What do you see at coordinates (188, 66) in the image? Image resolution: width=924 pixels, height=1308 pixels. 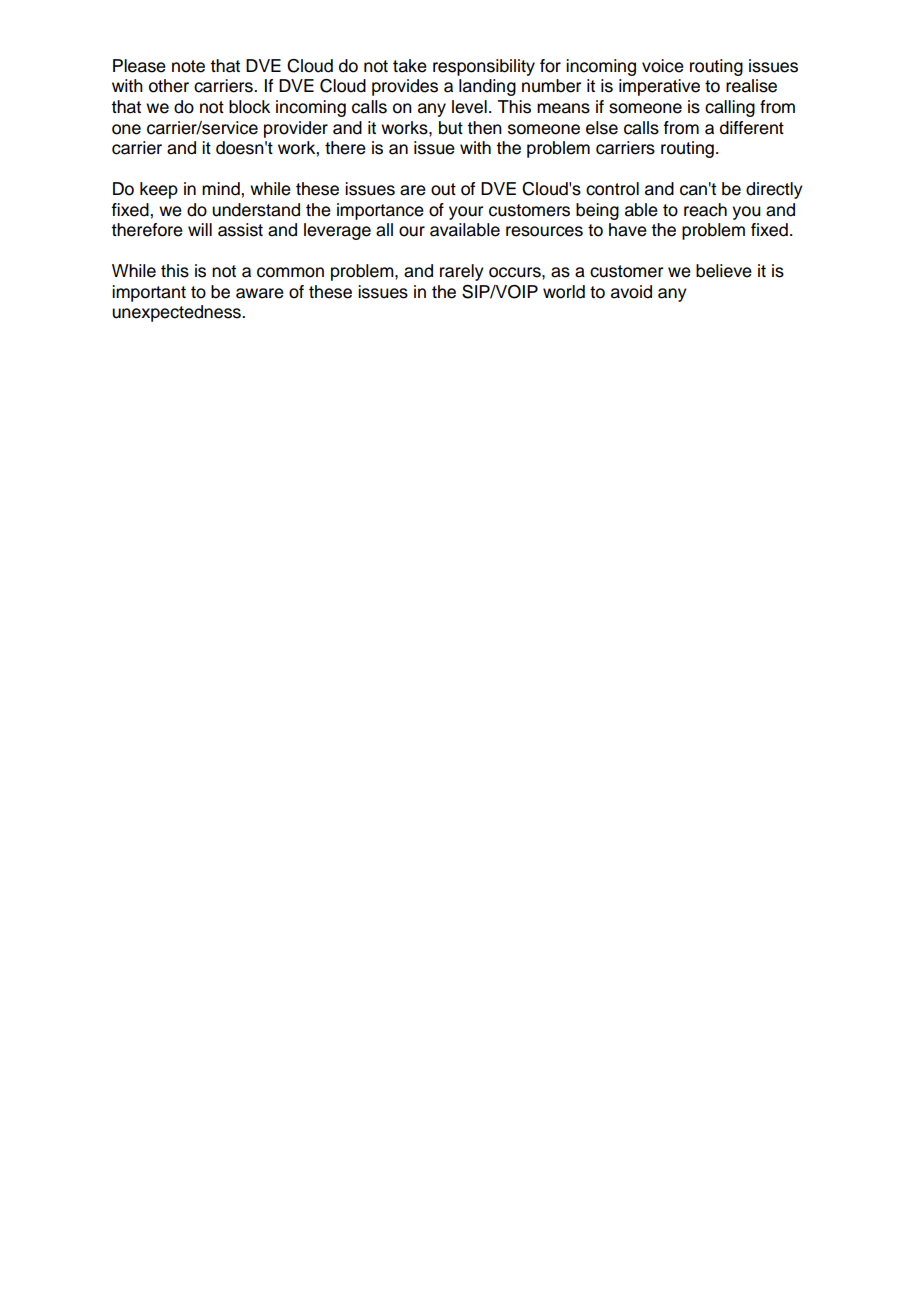 I see `note` at bounding box center [188, 66].
